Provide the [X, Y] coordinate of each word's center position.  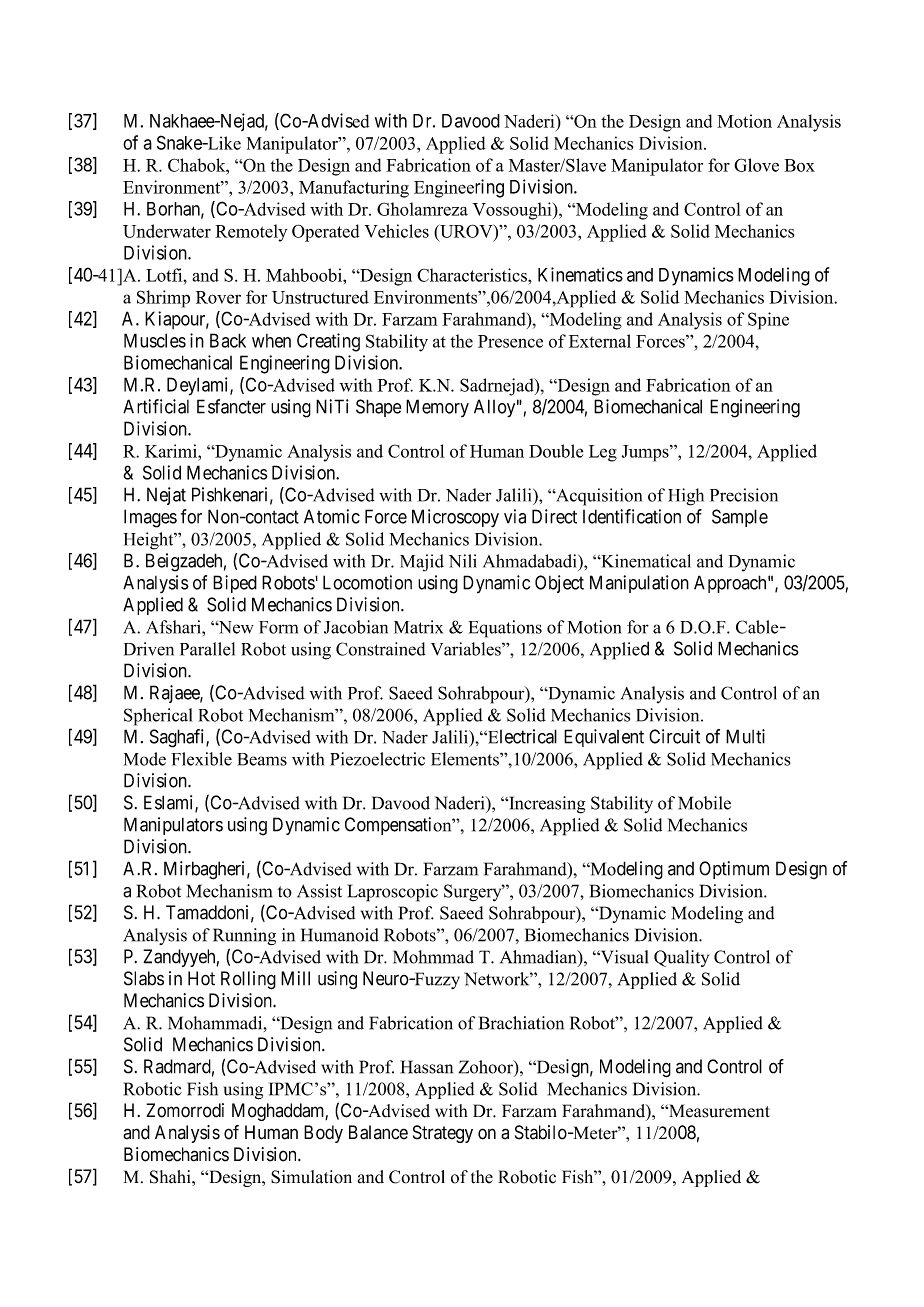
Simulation [311, 1177]
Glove [756, 165]
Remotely [251, 233]
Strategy [443, 1134]
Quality [681, 958]
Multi [745, 736]
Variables [467, 649]
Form [278, 627]
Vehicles [396, 231]
